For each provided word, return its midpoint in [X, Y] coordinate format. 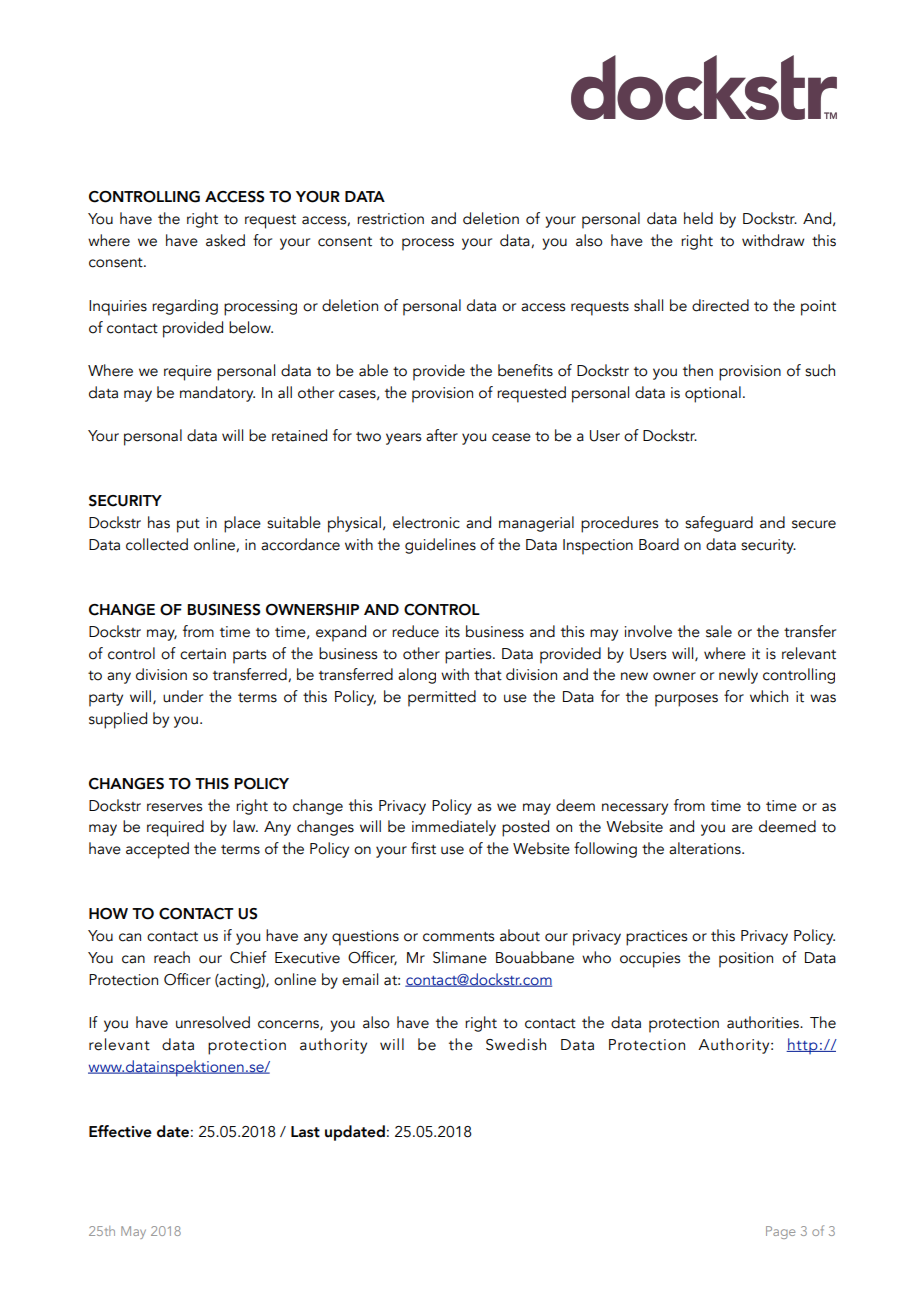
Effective [120, 1131]
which [769, 696]
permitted [442, 698]
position [746, 960]
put [188, 526]
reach [172, 957]
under [183, 696]
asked [225, 240]
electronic [426, 522]
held [698, 218]
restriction [390, 219]
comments [458, 937]
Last [305, 1132]
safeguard [719, 524]
